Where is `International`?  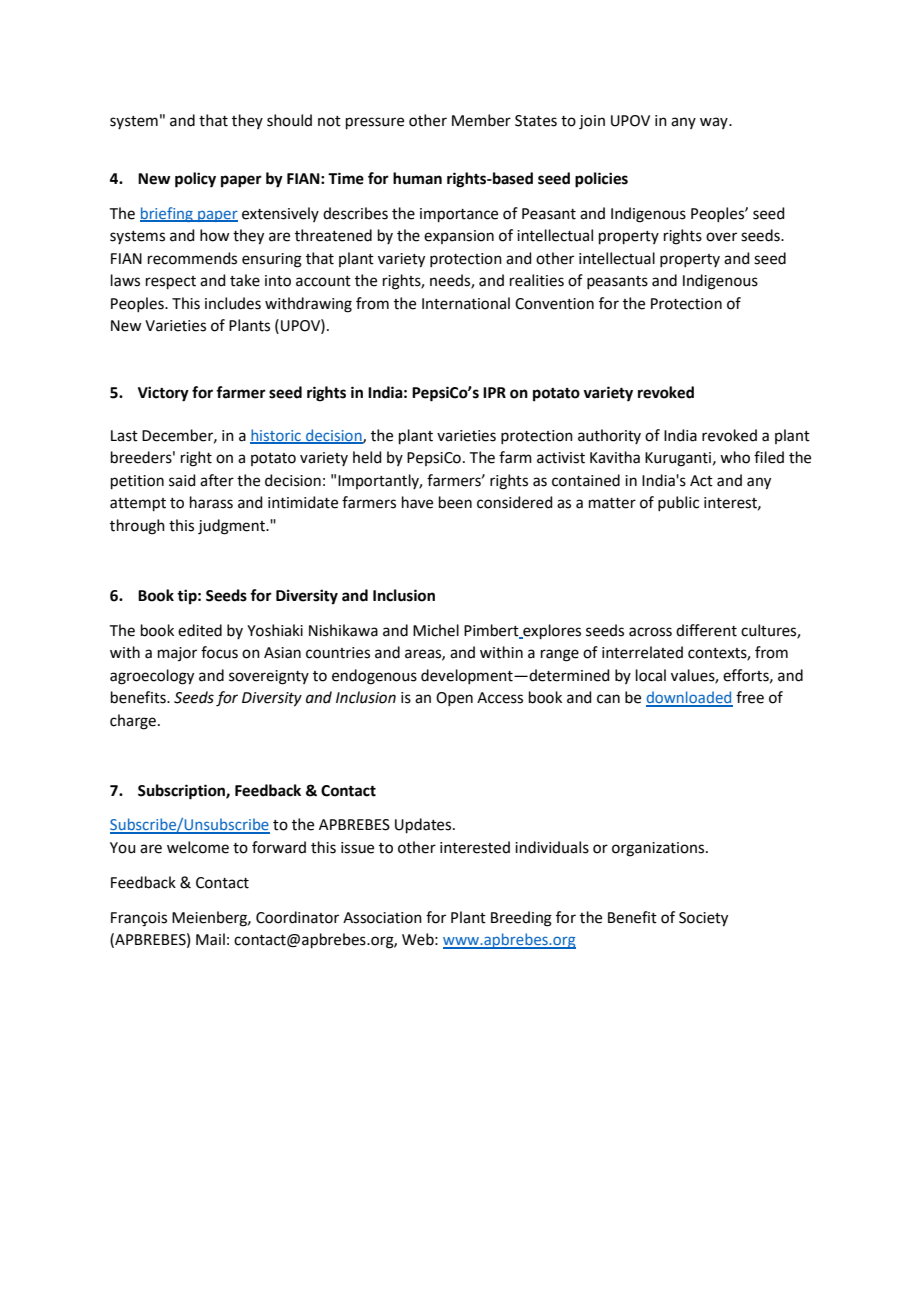 International is located at coordinates (466, 303).
